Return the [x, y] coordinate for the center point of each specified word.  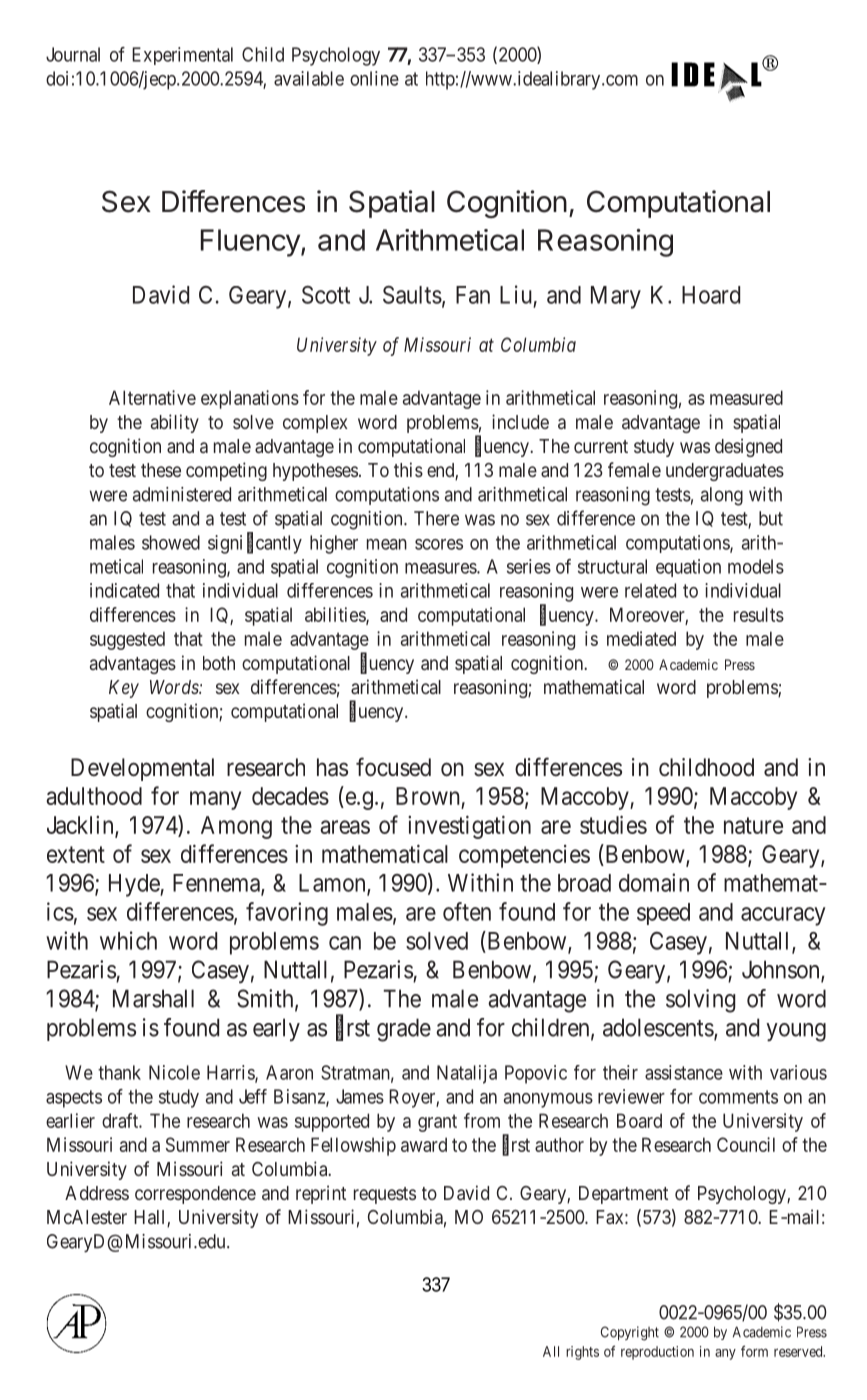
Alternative [152, 397]
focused [393, 767]
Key [124, 689]
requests [385, 1195]
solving [700, 1001]
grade [404, 1030]
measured [746, 397]
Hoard [711, 295]
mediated [641, 638]
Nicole [174, 1072]
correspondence [195, 1195]
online [374, 78]
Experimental [182, 56]
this [408, 469]
